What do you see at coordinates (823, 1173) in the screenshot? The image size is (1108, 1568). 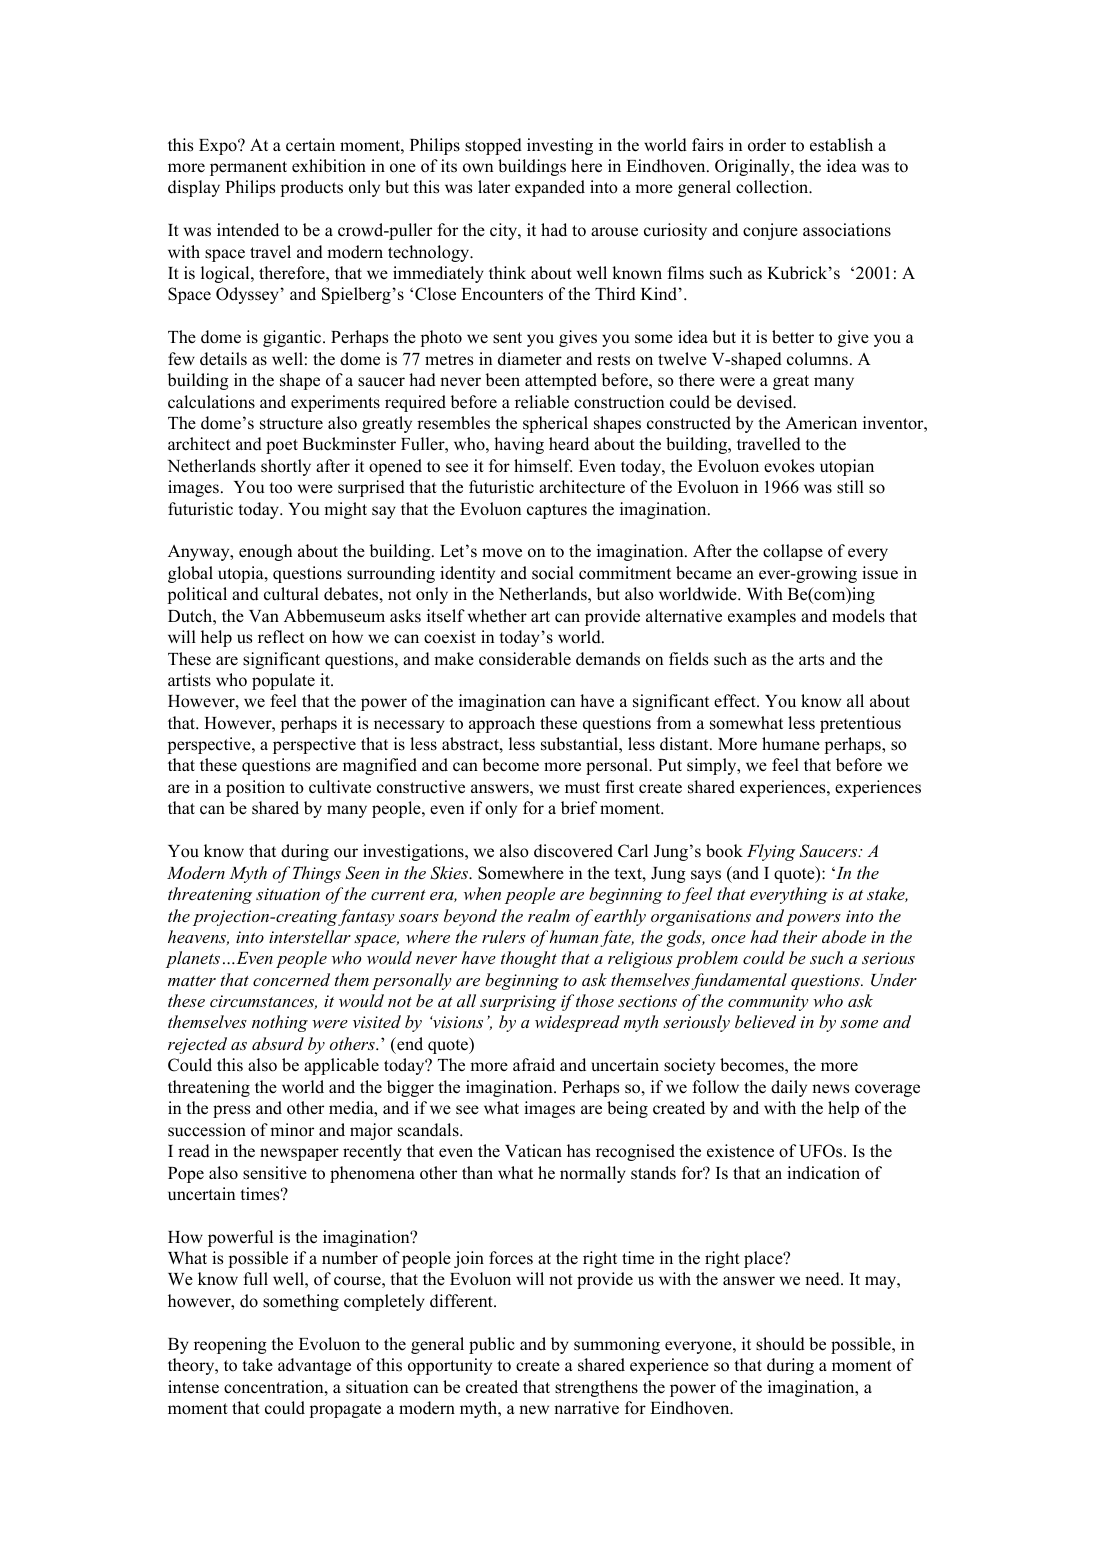 I see `indication` at bounding box center [823, 1173].
